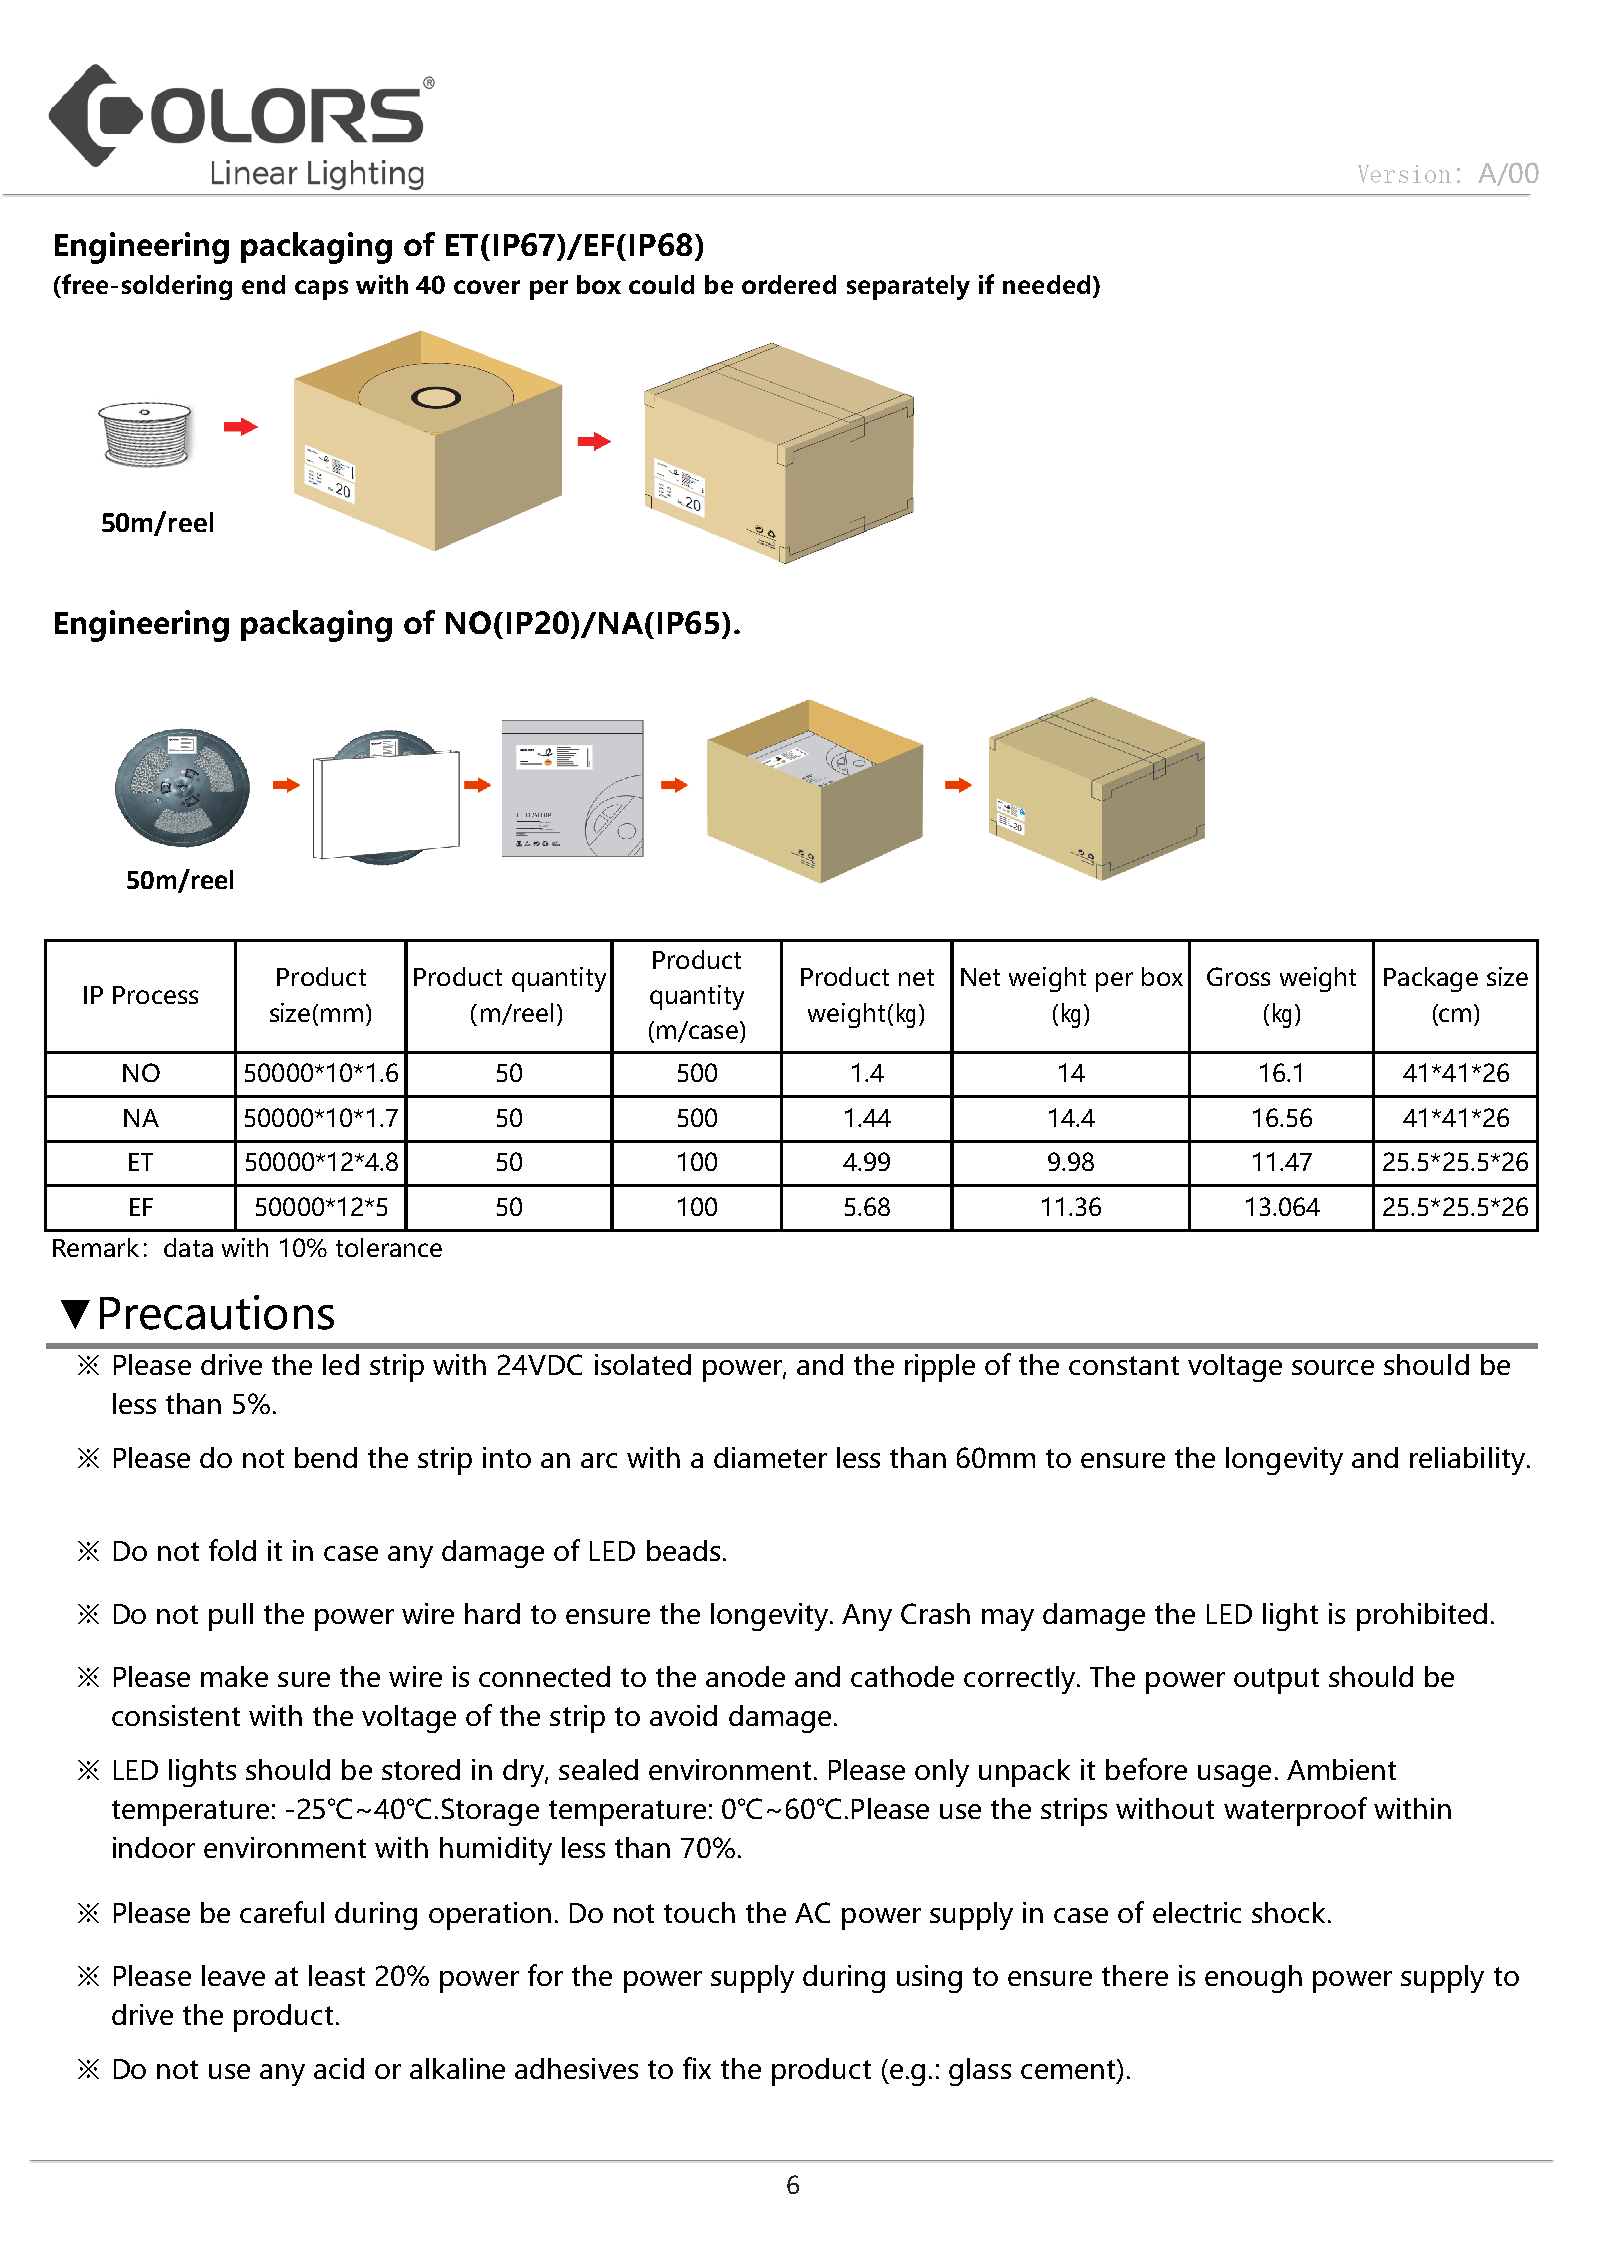 This page has height=2265, width=1601. Describe the element at coordinates (770, 1457) in the page. I see `diameter` at that location.
